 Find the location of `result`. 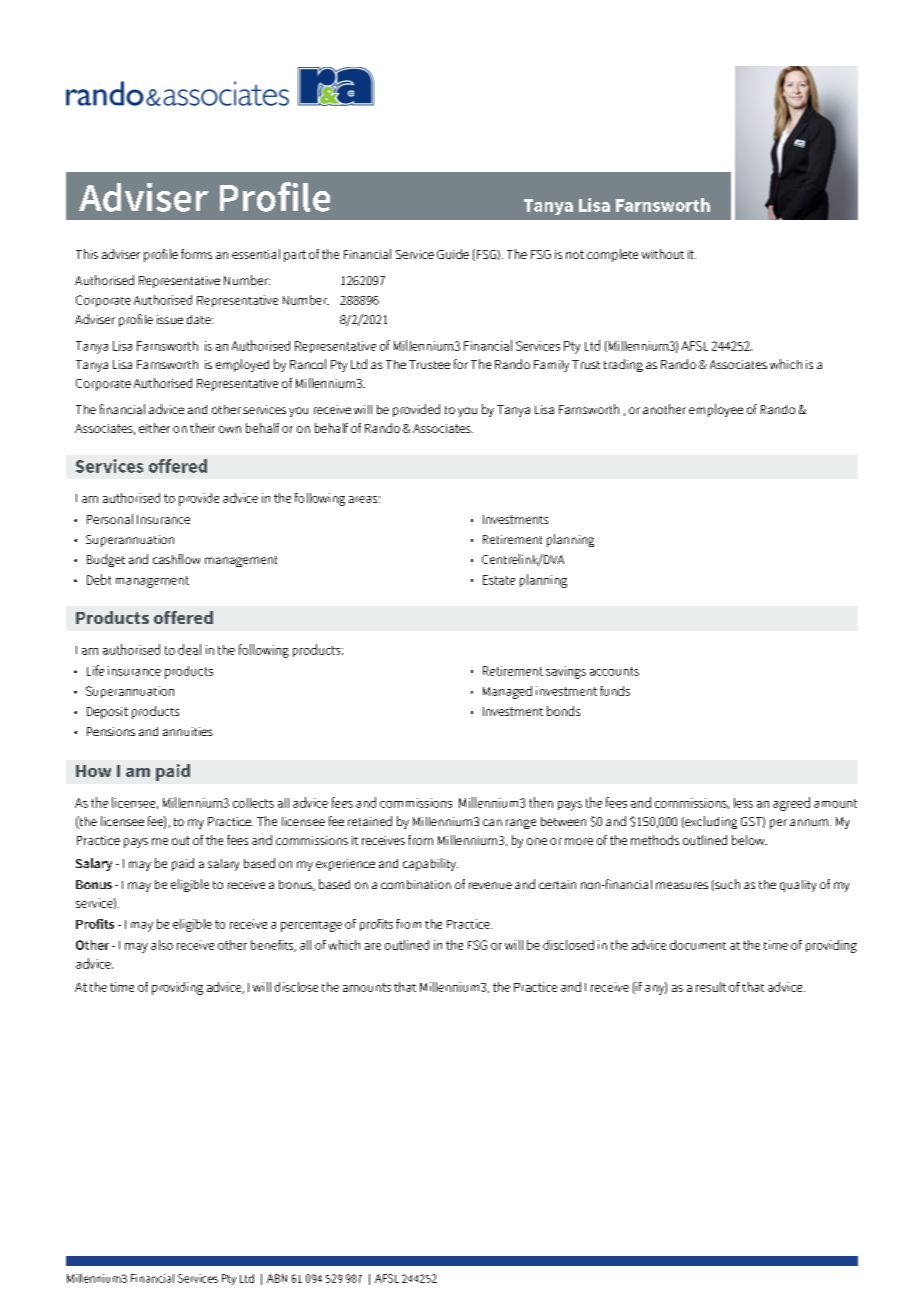

result is located at coordinates (711, 987).
